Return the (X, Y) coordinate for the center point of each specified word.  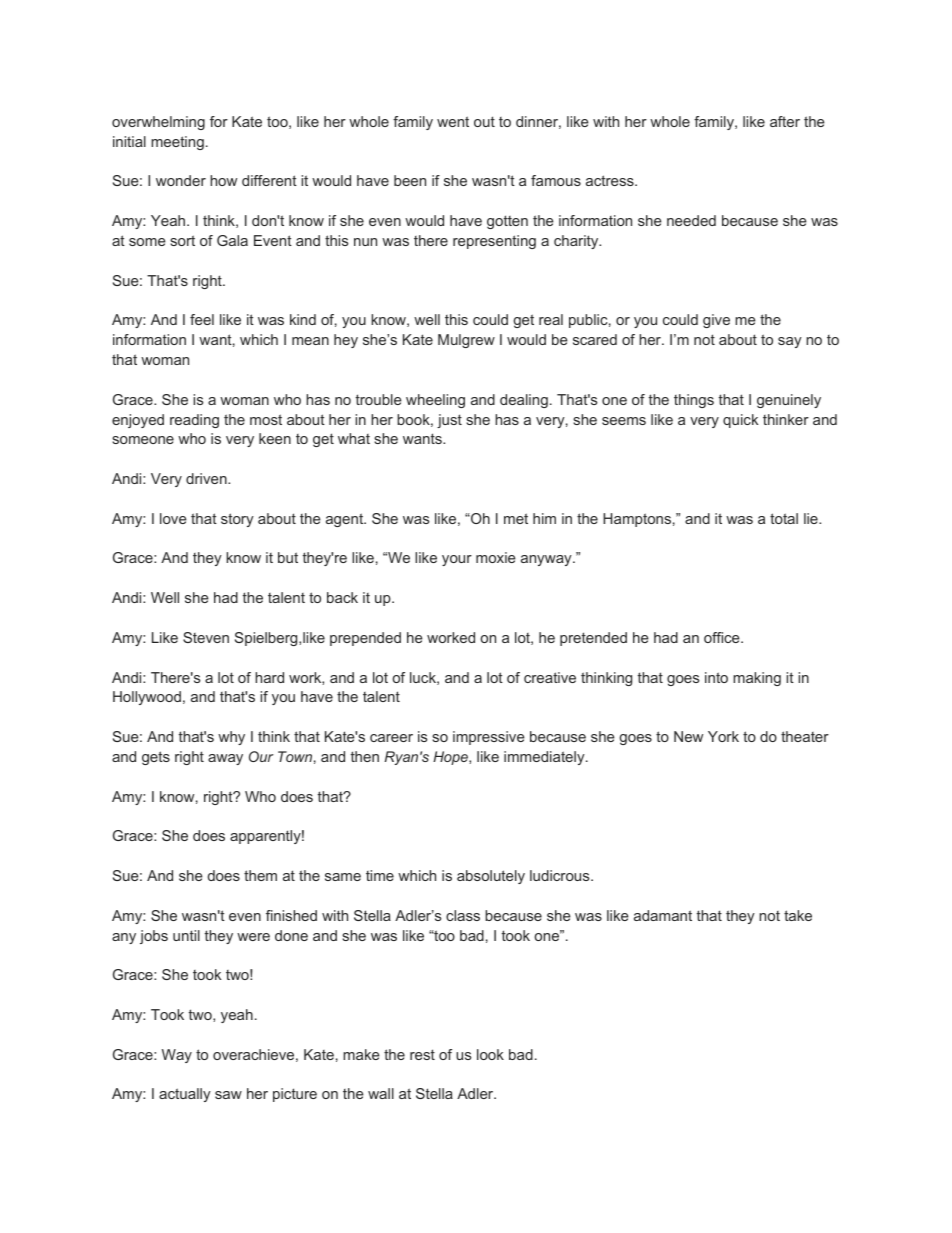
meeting (177, 143)
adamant (663, 915)
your (457, 560)
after (785, 121)
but (288, 557)
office (723, 637)
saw (228, 1095)
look (490, 1054)
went (453, 121)
